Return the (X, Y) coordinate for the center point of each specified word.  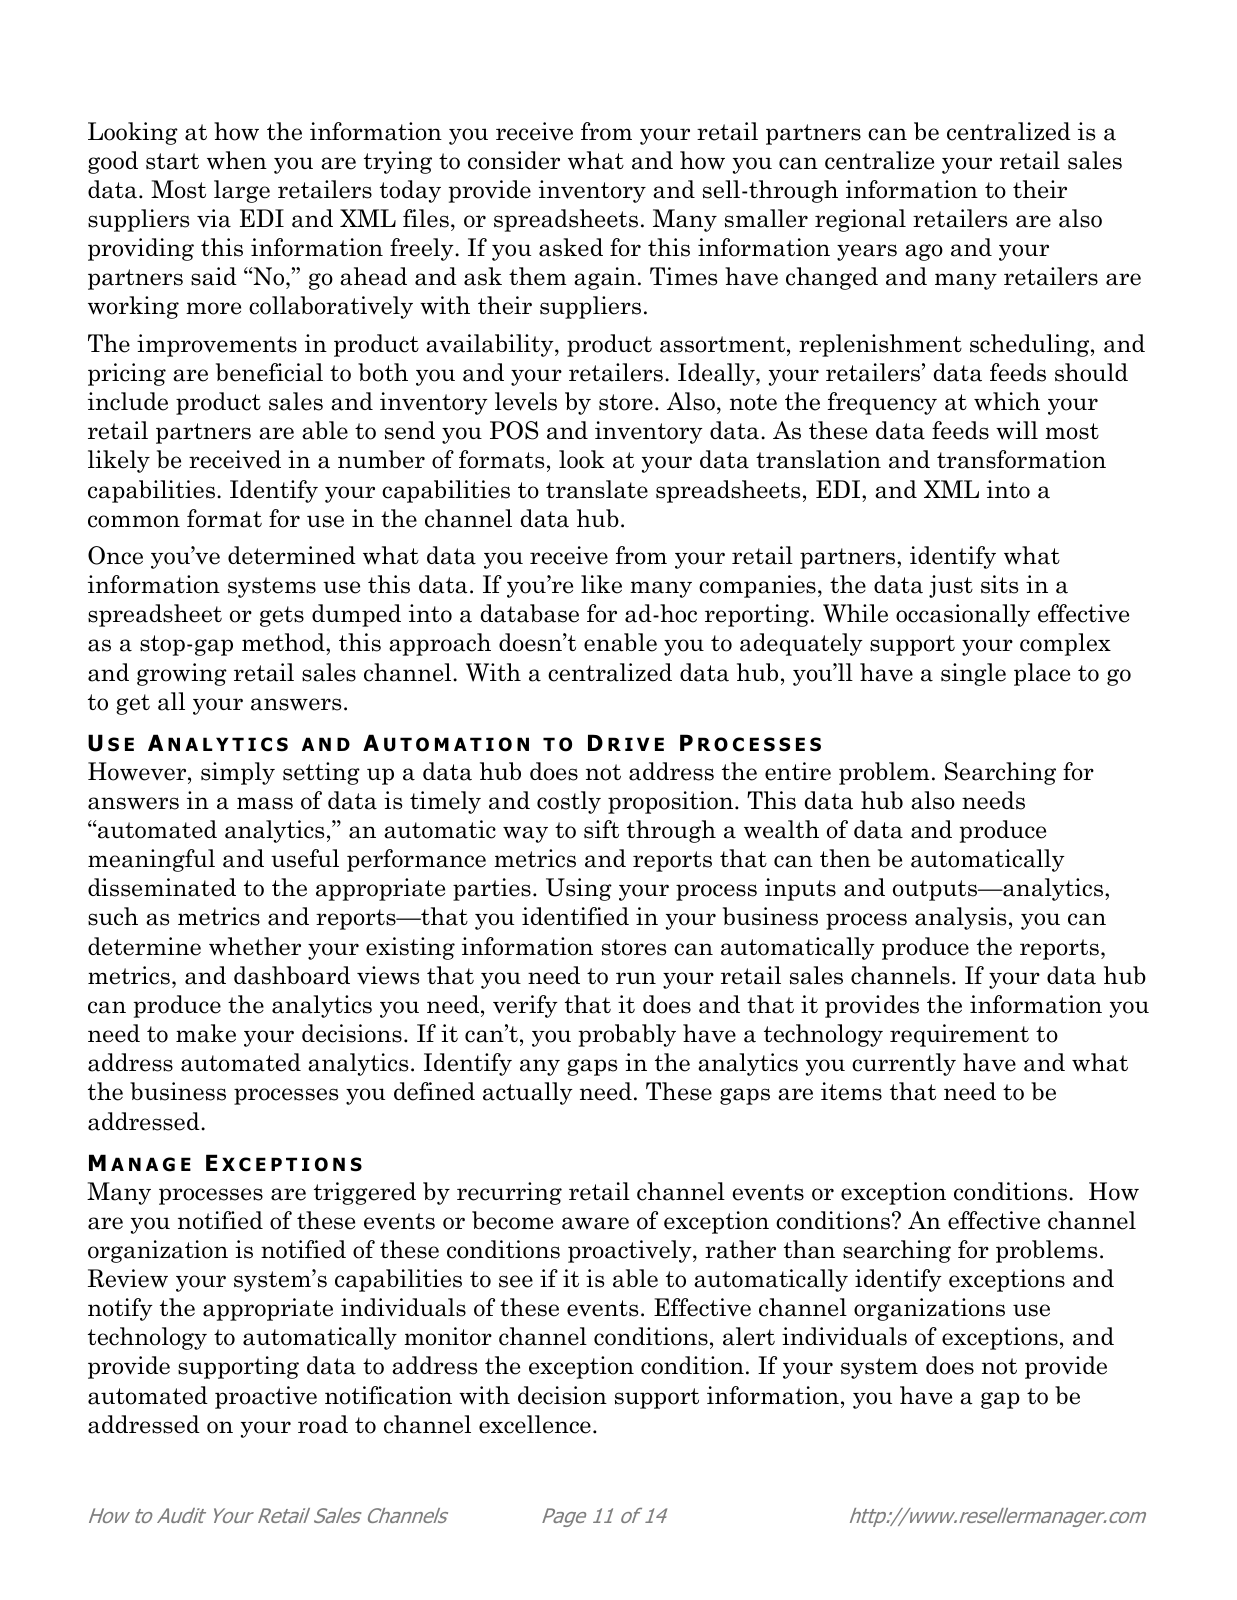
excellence (535, 1424)
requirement (959, 1035)
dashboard (292, 975)
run (636, 978)
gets (282, 616)
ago (924, 252)
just (951, 586)
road (323, 1424)
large (242, 191)
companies (757, 586)
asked (571, 247)
